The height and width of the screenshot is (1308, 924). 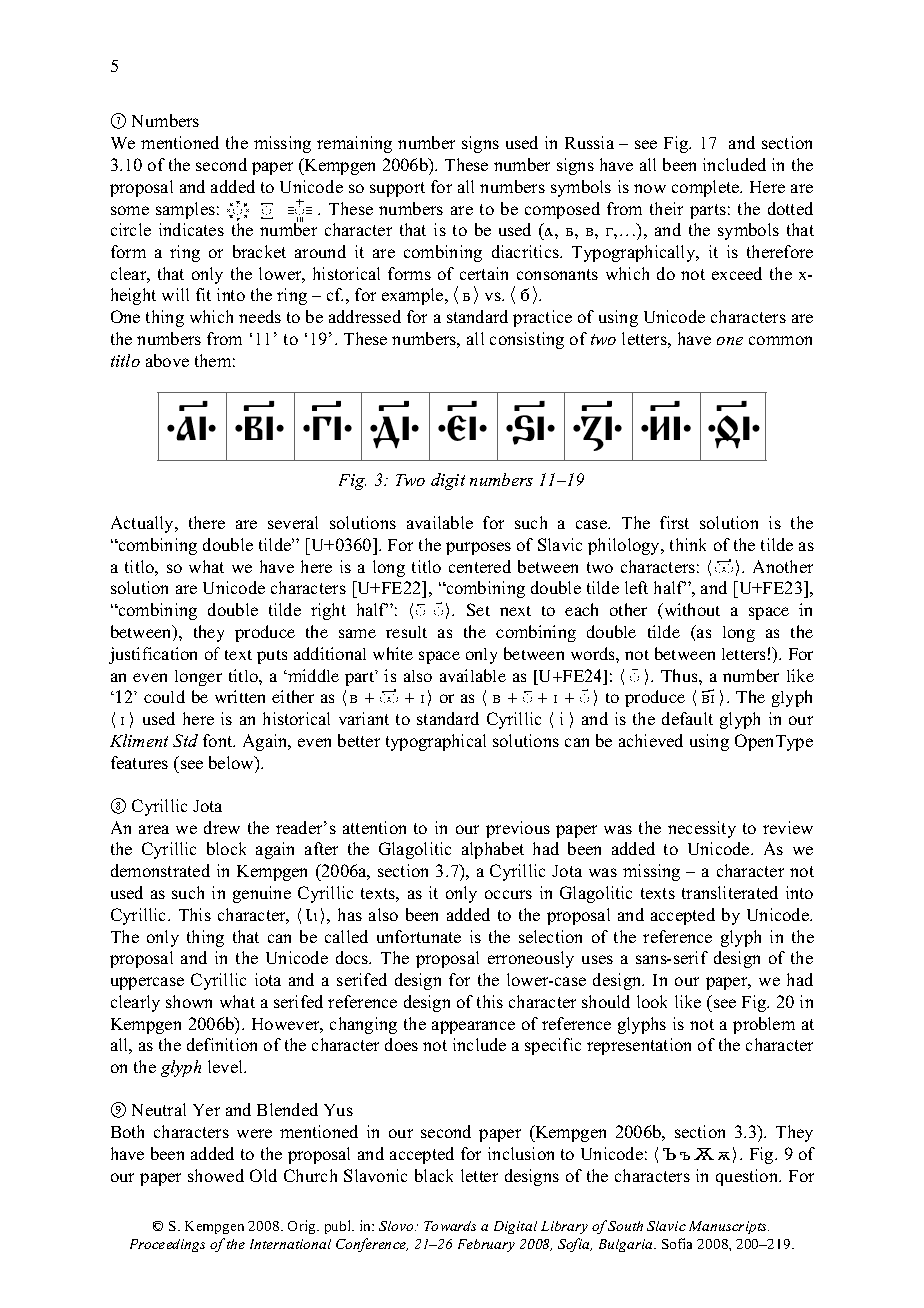 I want to click on white, so click(x=393, y=653).
